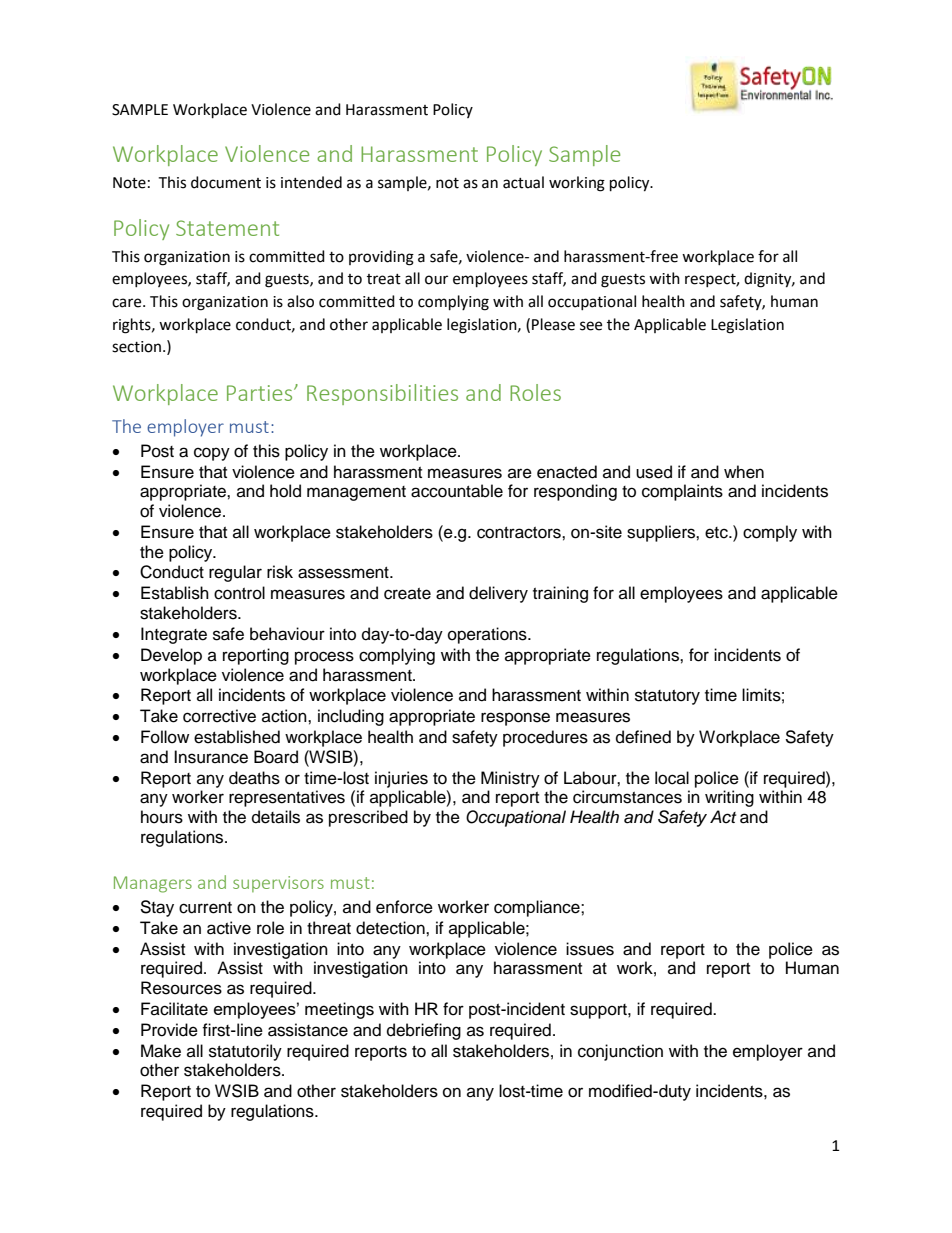 The width and height of the document is (952, 1233). I want to click on enforce, so click(404, 907).
